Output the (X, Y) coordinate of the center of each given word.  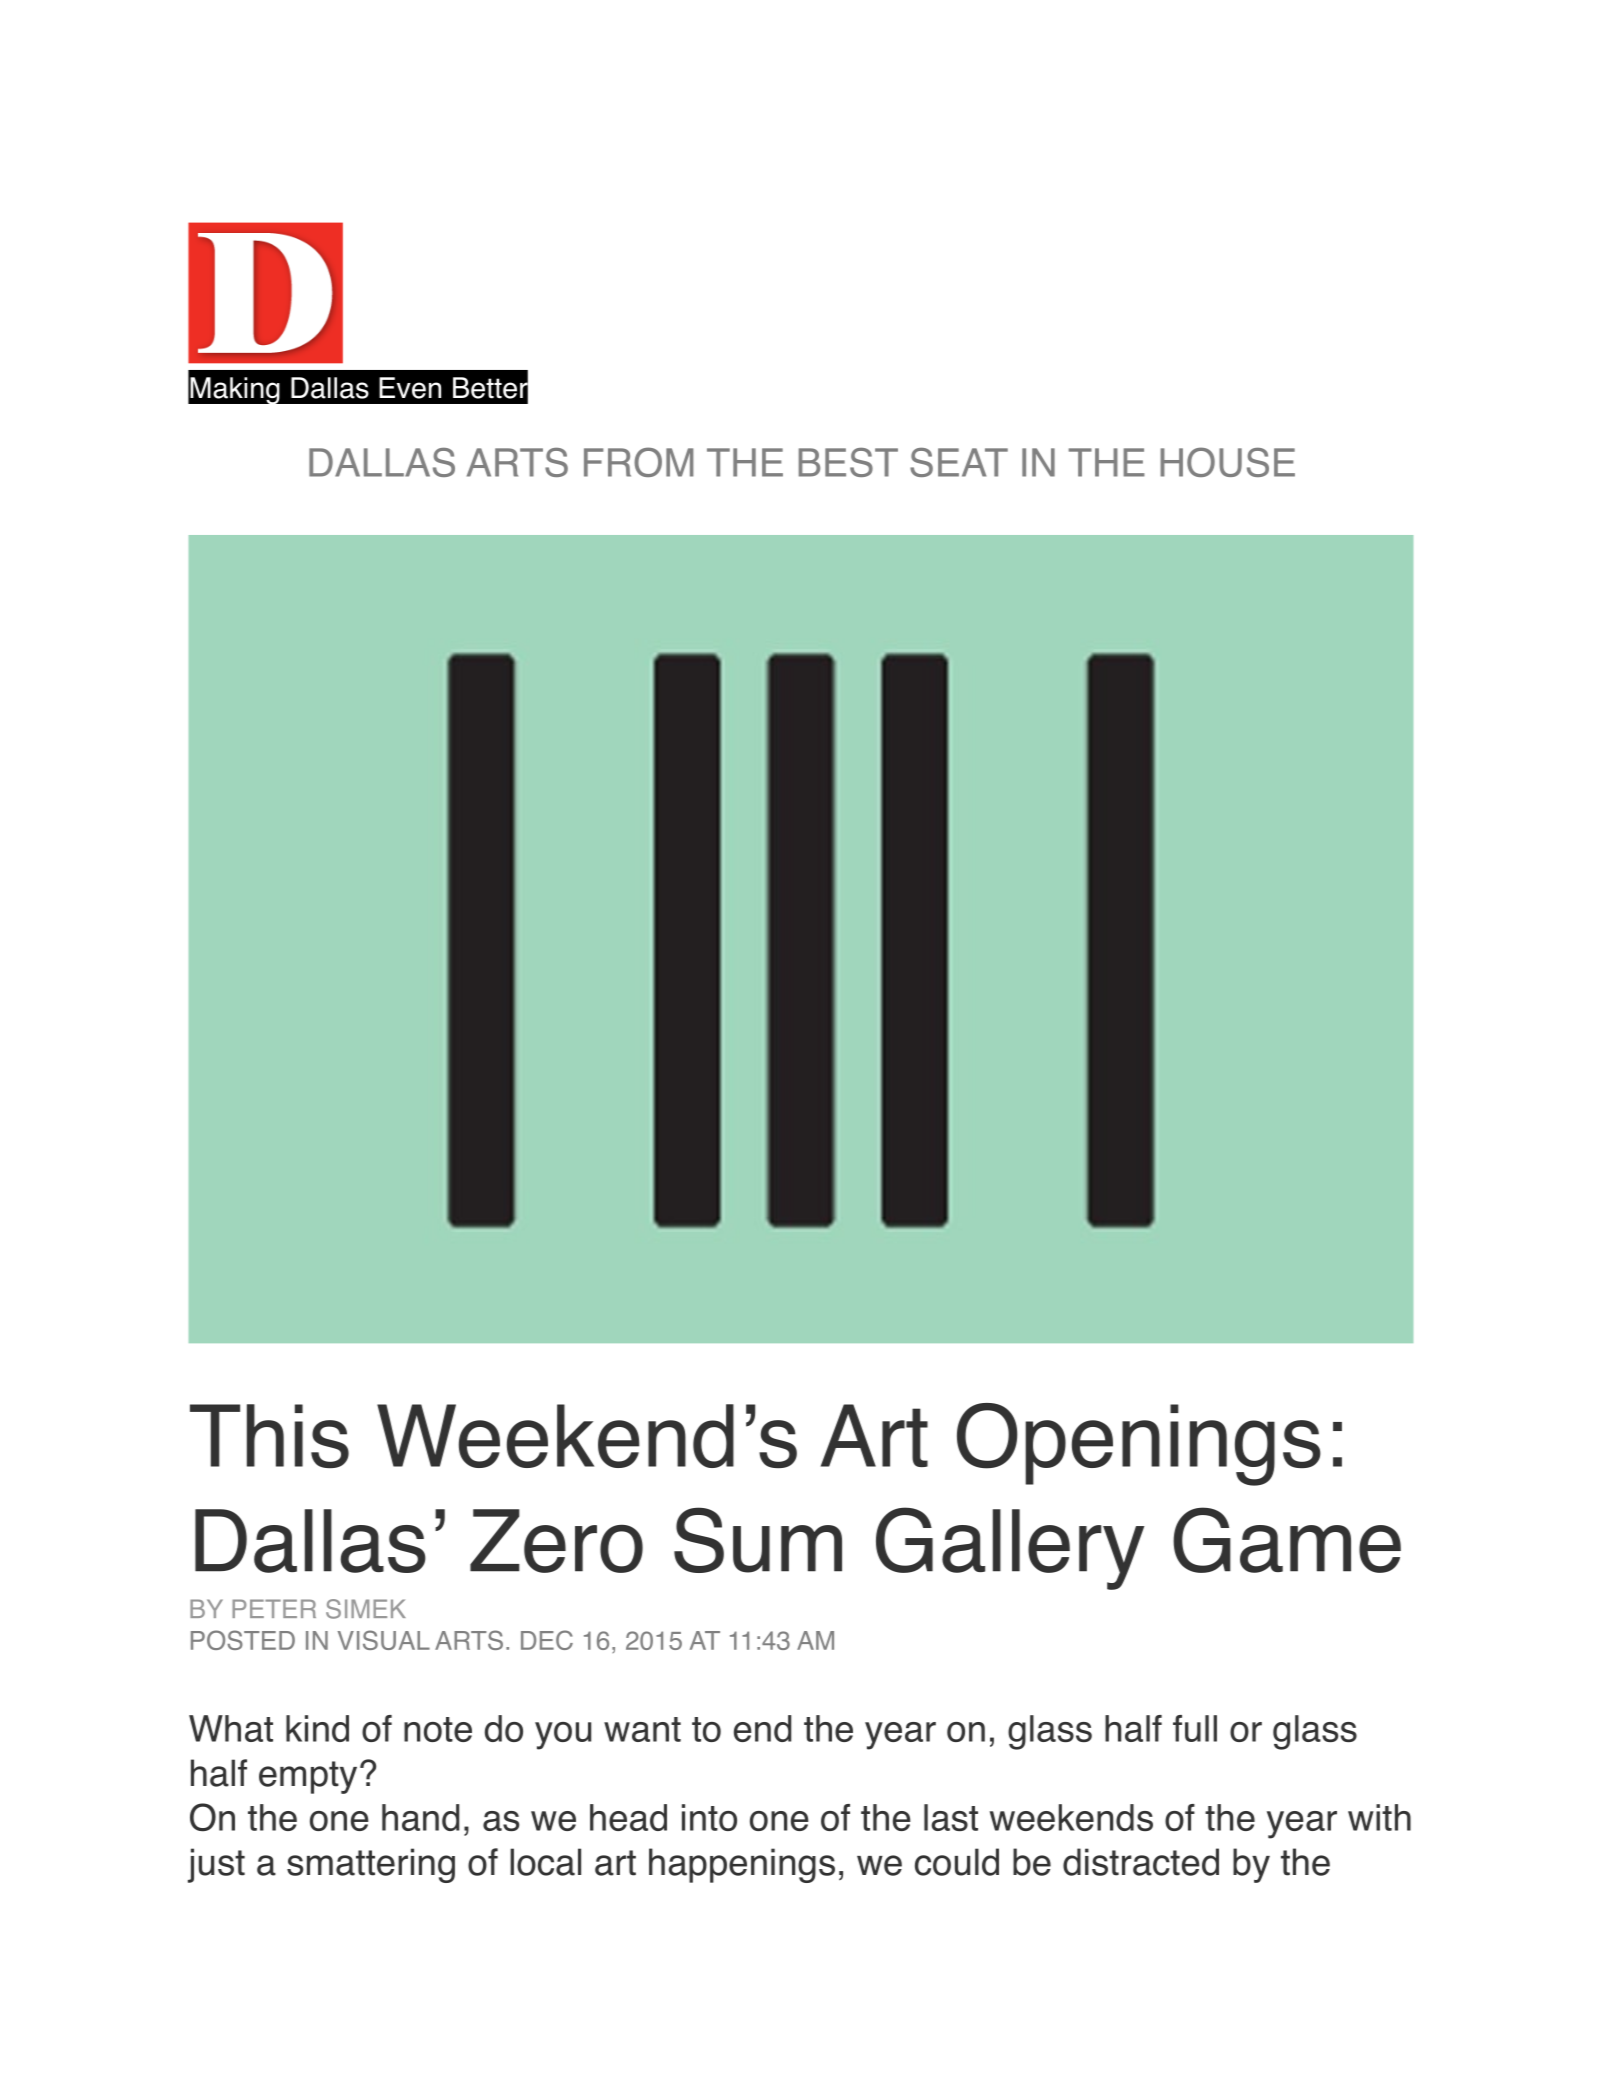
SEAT (959, 462)
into (709, 1817)
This (269, 1436)
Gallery (1010, 1548)
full (1195, 1728)
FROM (639, 462)
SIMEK (366, 1609)
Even (410, 388)
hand (420, 1817)
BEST (848, 462)
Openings (1139, 1444)
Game (1287, 1540)
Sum (758, 1540)
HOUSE (1227, 462)
